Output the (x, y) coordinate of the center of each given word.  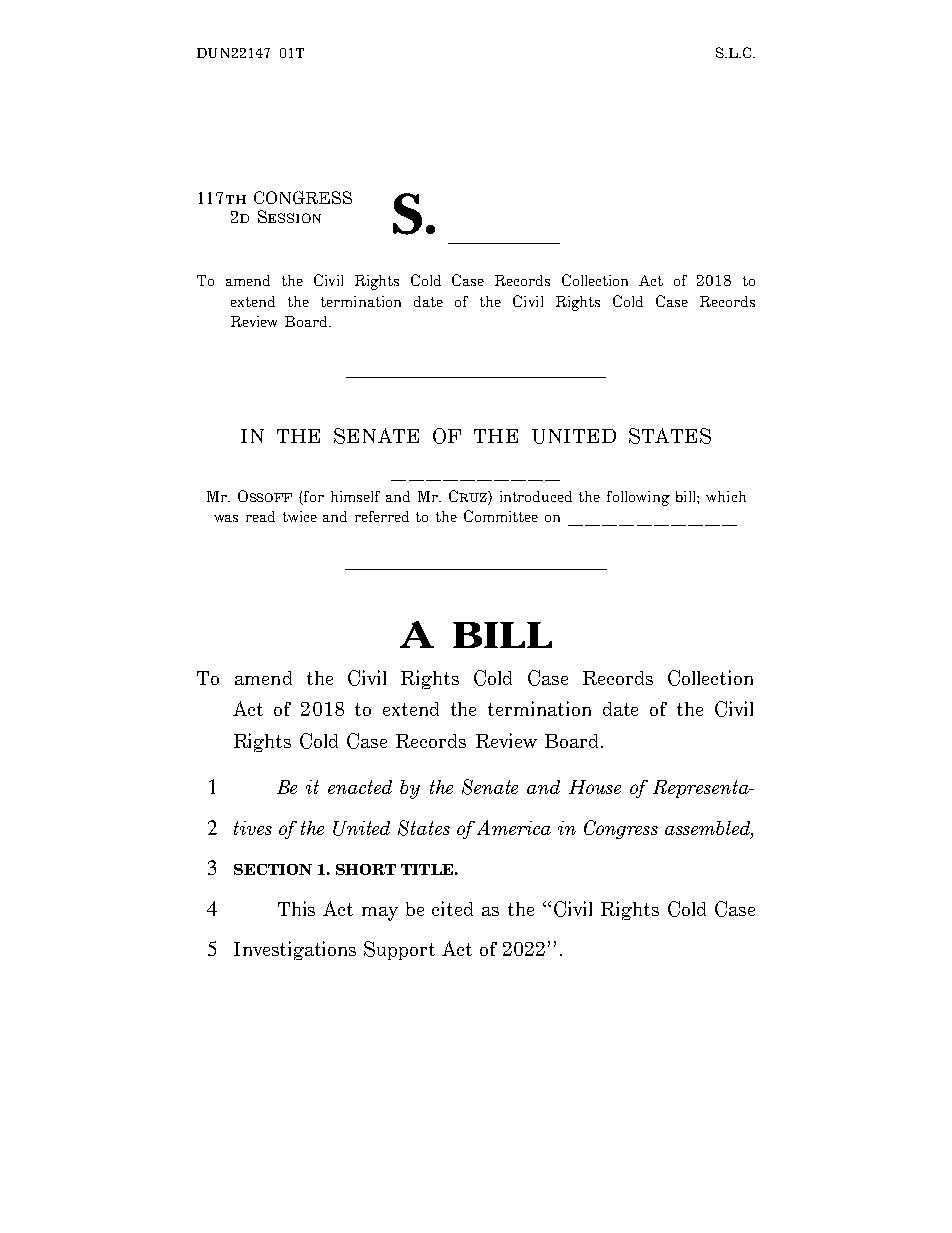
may (380, 914)
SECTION (273, 869)
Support (399, 950)
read (260, 516)
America (514, 827)
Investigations (295, 950)
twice (300, 516)
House (595, 787)
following (638, 498)
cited (452, 908)
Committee (501, 516)
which (726, 496)
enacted (360, 787)
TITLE (427, 869)
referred (382, 516)
